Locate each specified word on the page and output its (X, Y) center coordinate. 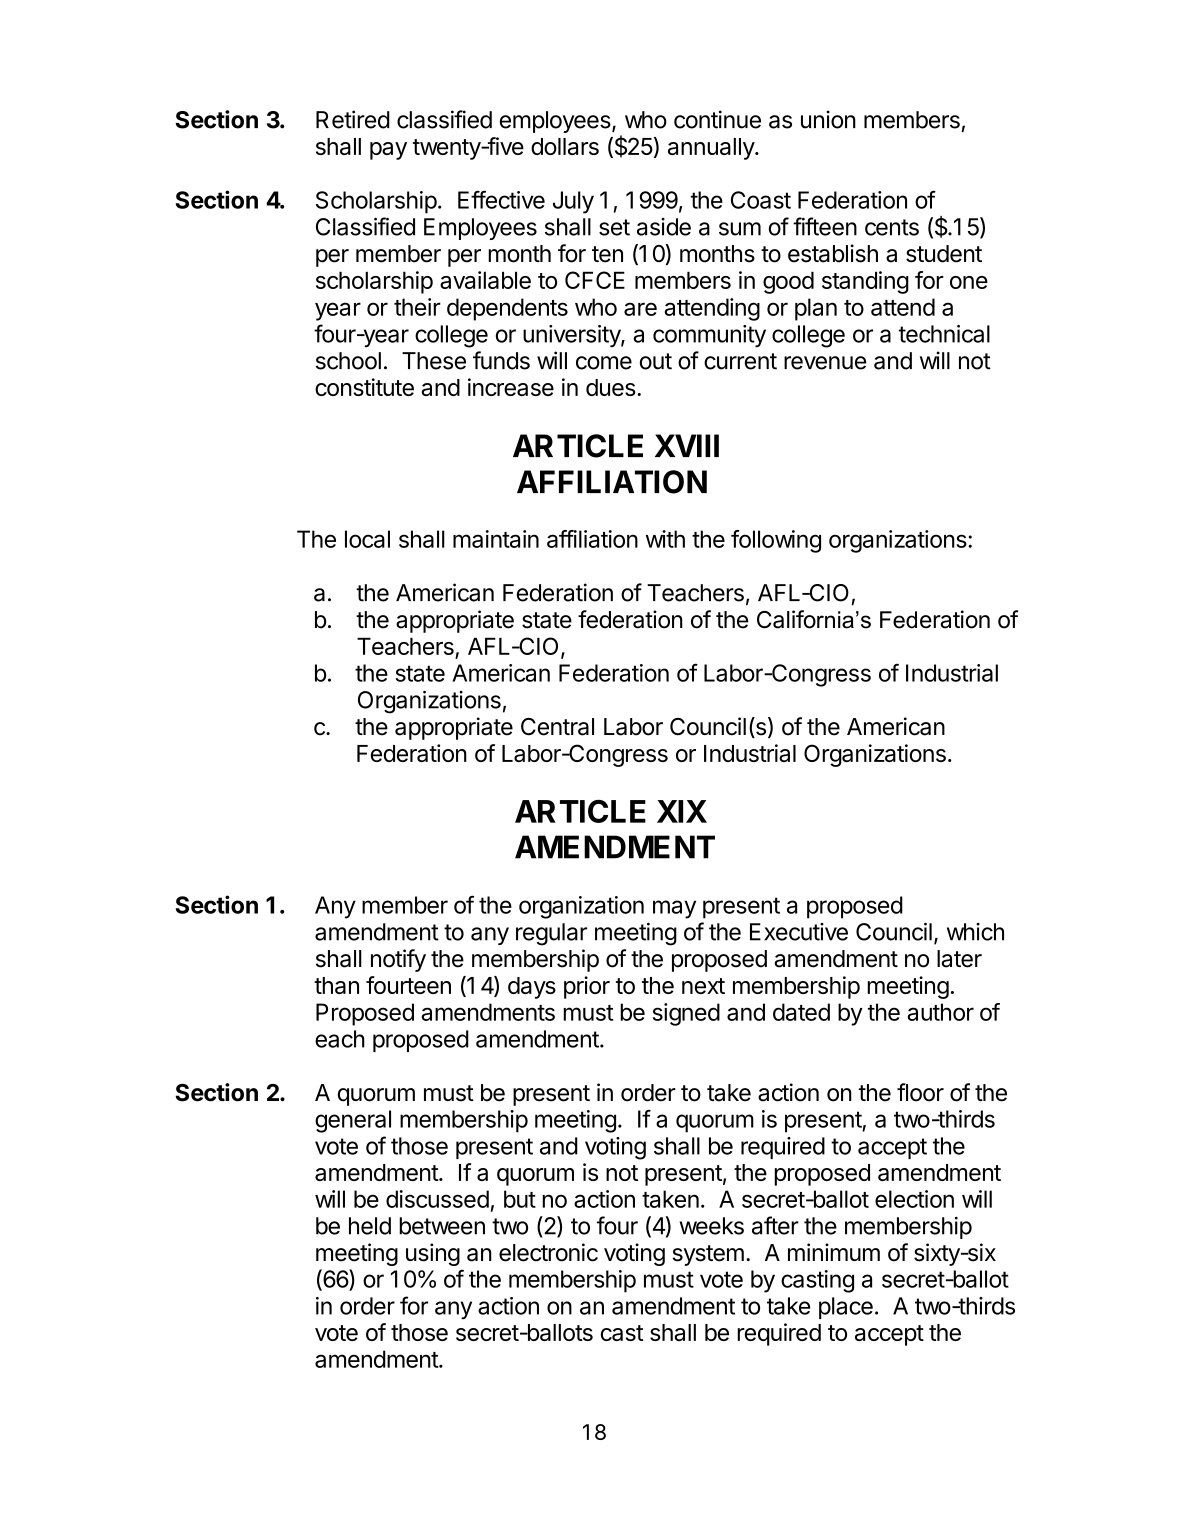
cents (892, 227)
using (433, 1254)
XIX (682, 811)
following (776, 541)
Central (557, 727)
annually (712, 149)
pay (388, 151)
